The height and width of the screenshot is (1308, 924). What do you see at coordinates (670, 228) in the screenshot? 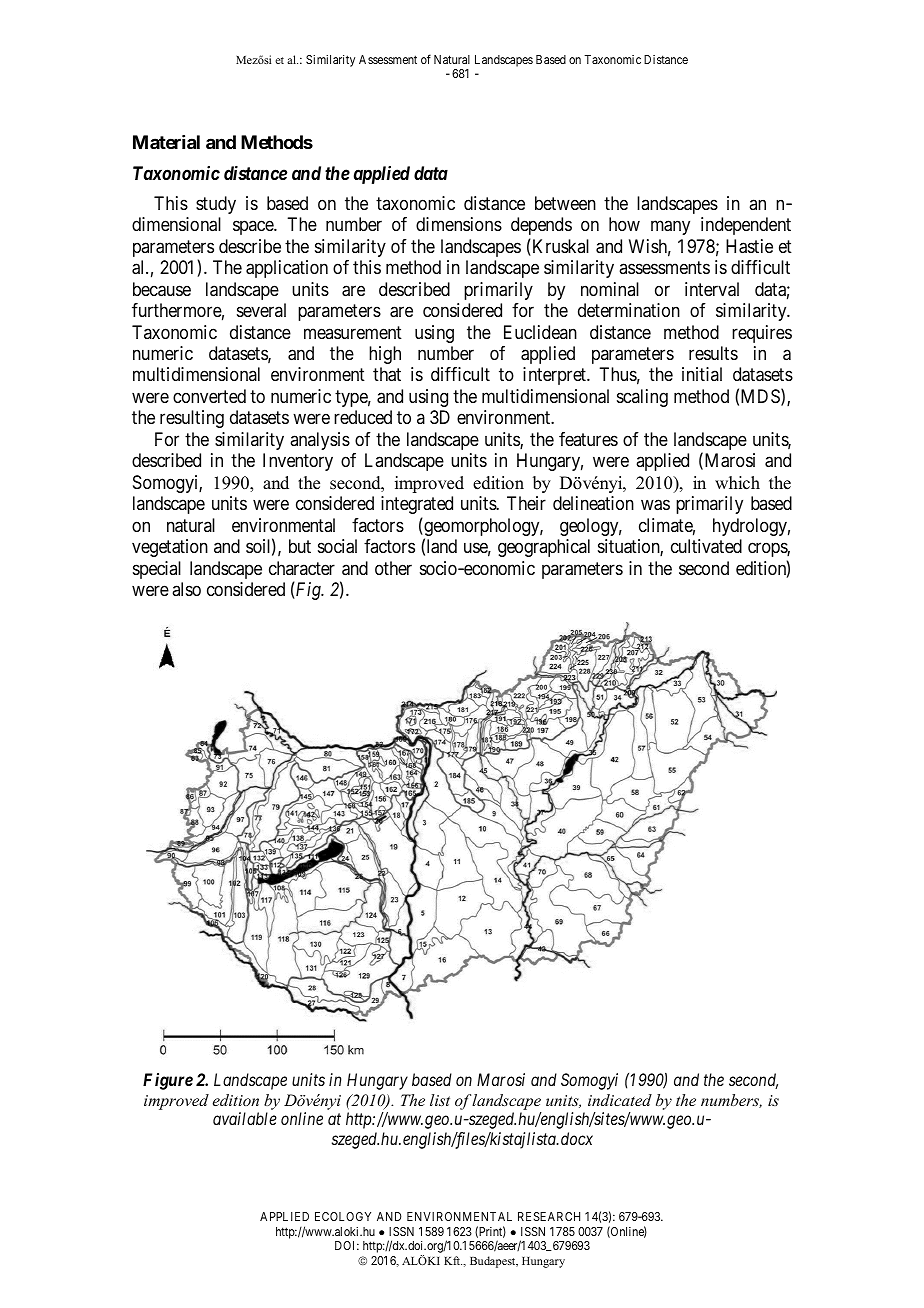
I see `many` at bounding box center [670, 228].
